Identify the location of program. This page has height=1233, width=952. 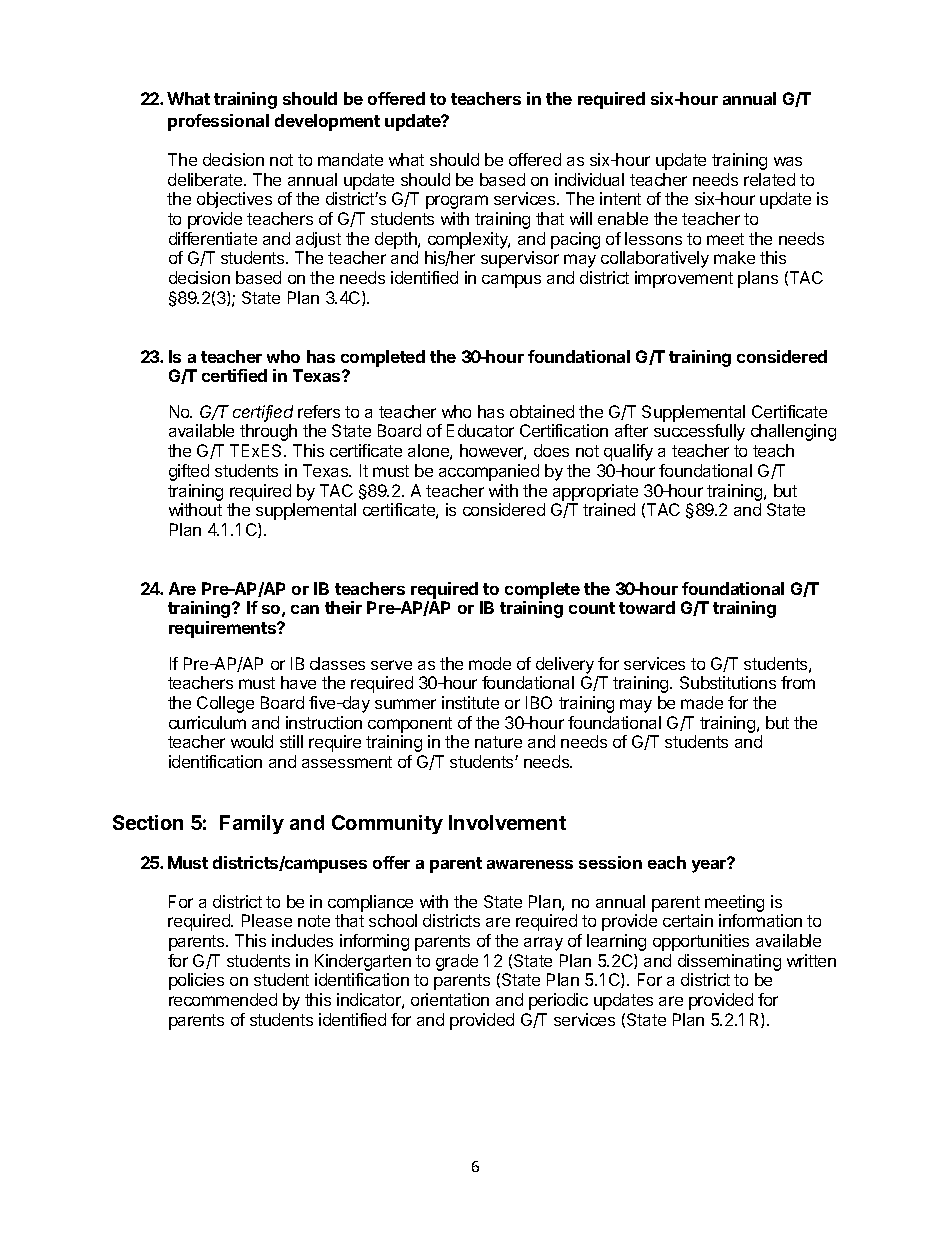
(457, 202).
